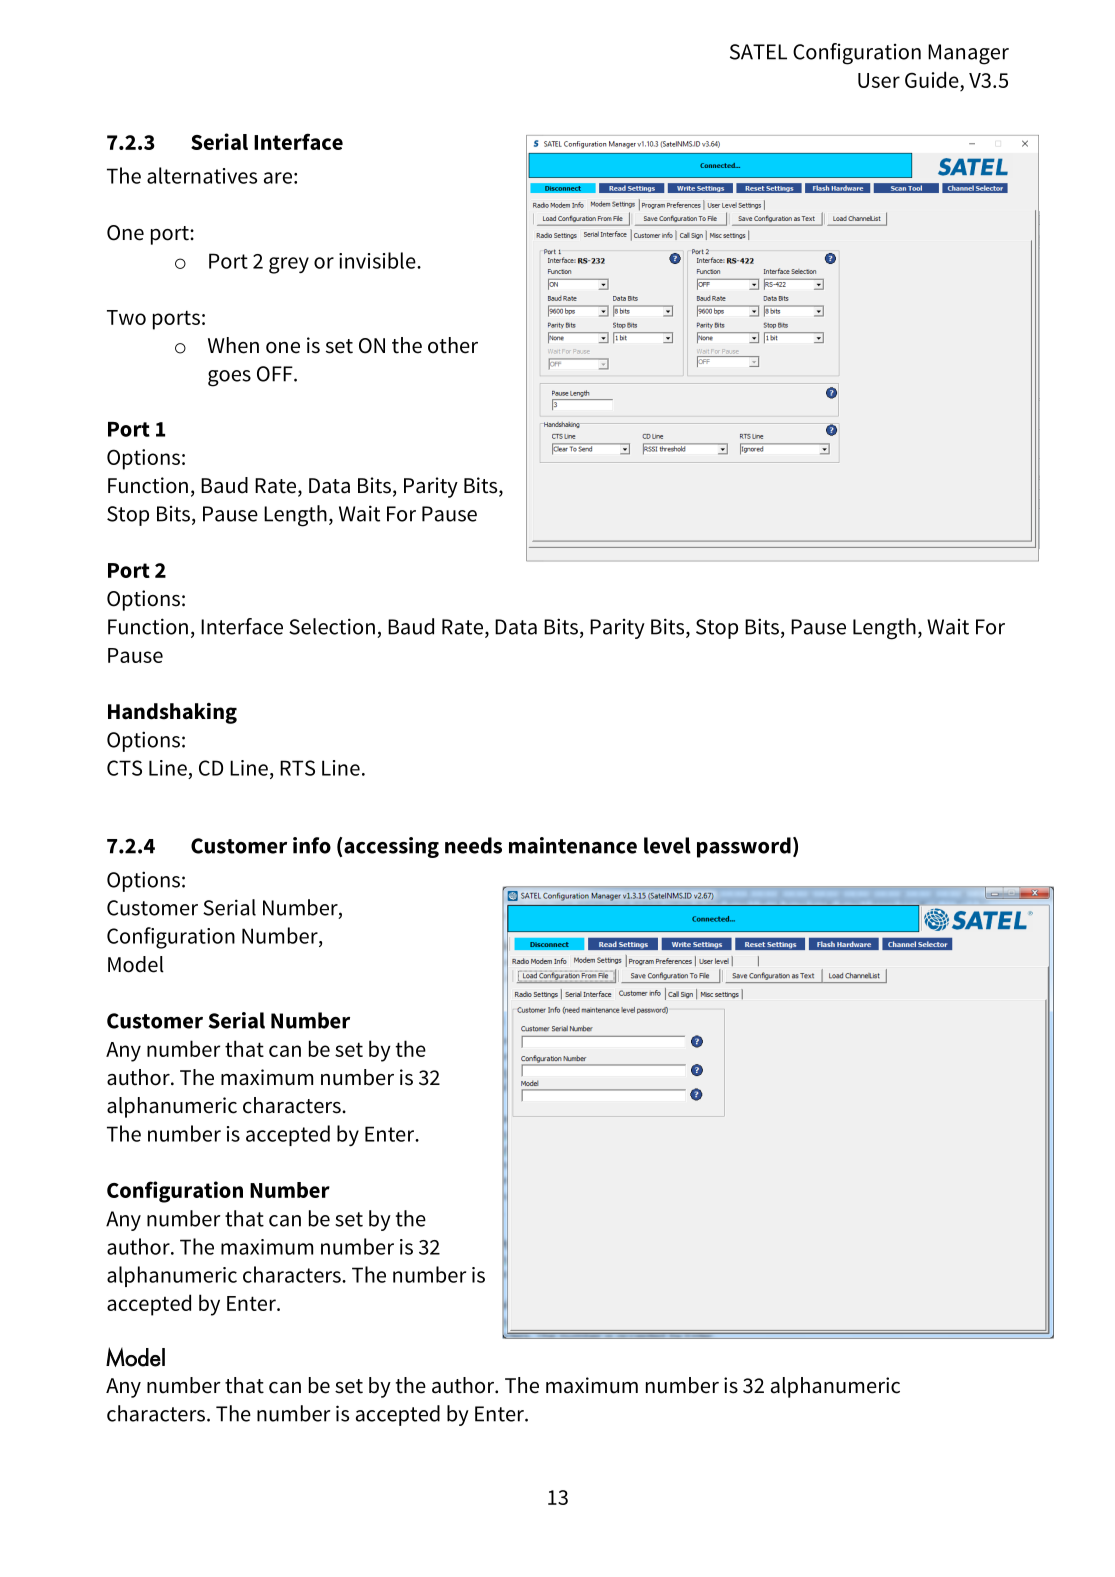  Describe the element at coordinates (312, 845) in the page. I see `info` at that location.
